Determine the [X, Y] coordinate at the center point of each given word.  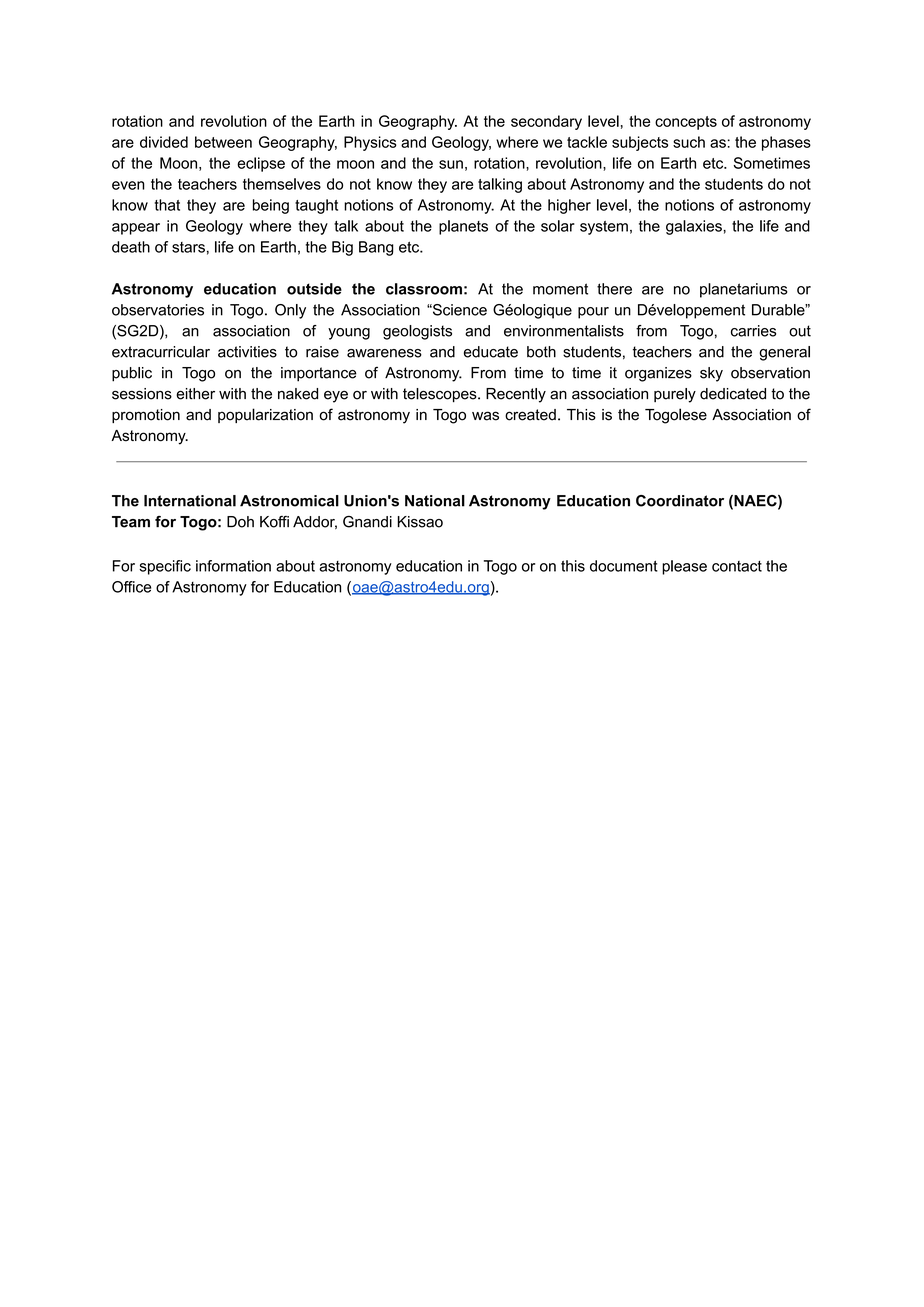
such [689, 142]
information [233, 566]
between [223, 142]
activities [247, 352]
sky [711, 374]
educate [491, 352]
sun [451, 164]
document [624, 566]
